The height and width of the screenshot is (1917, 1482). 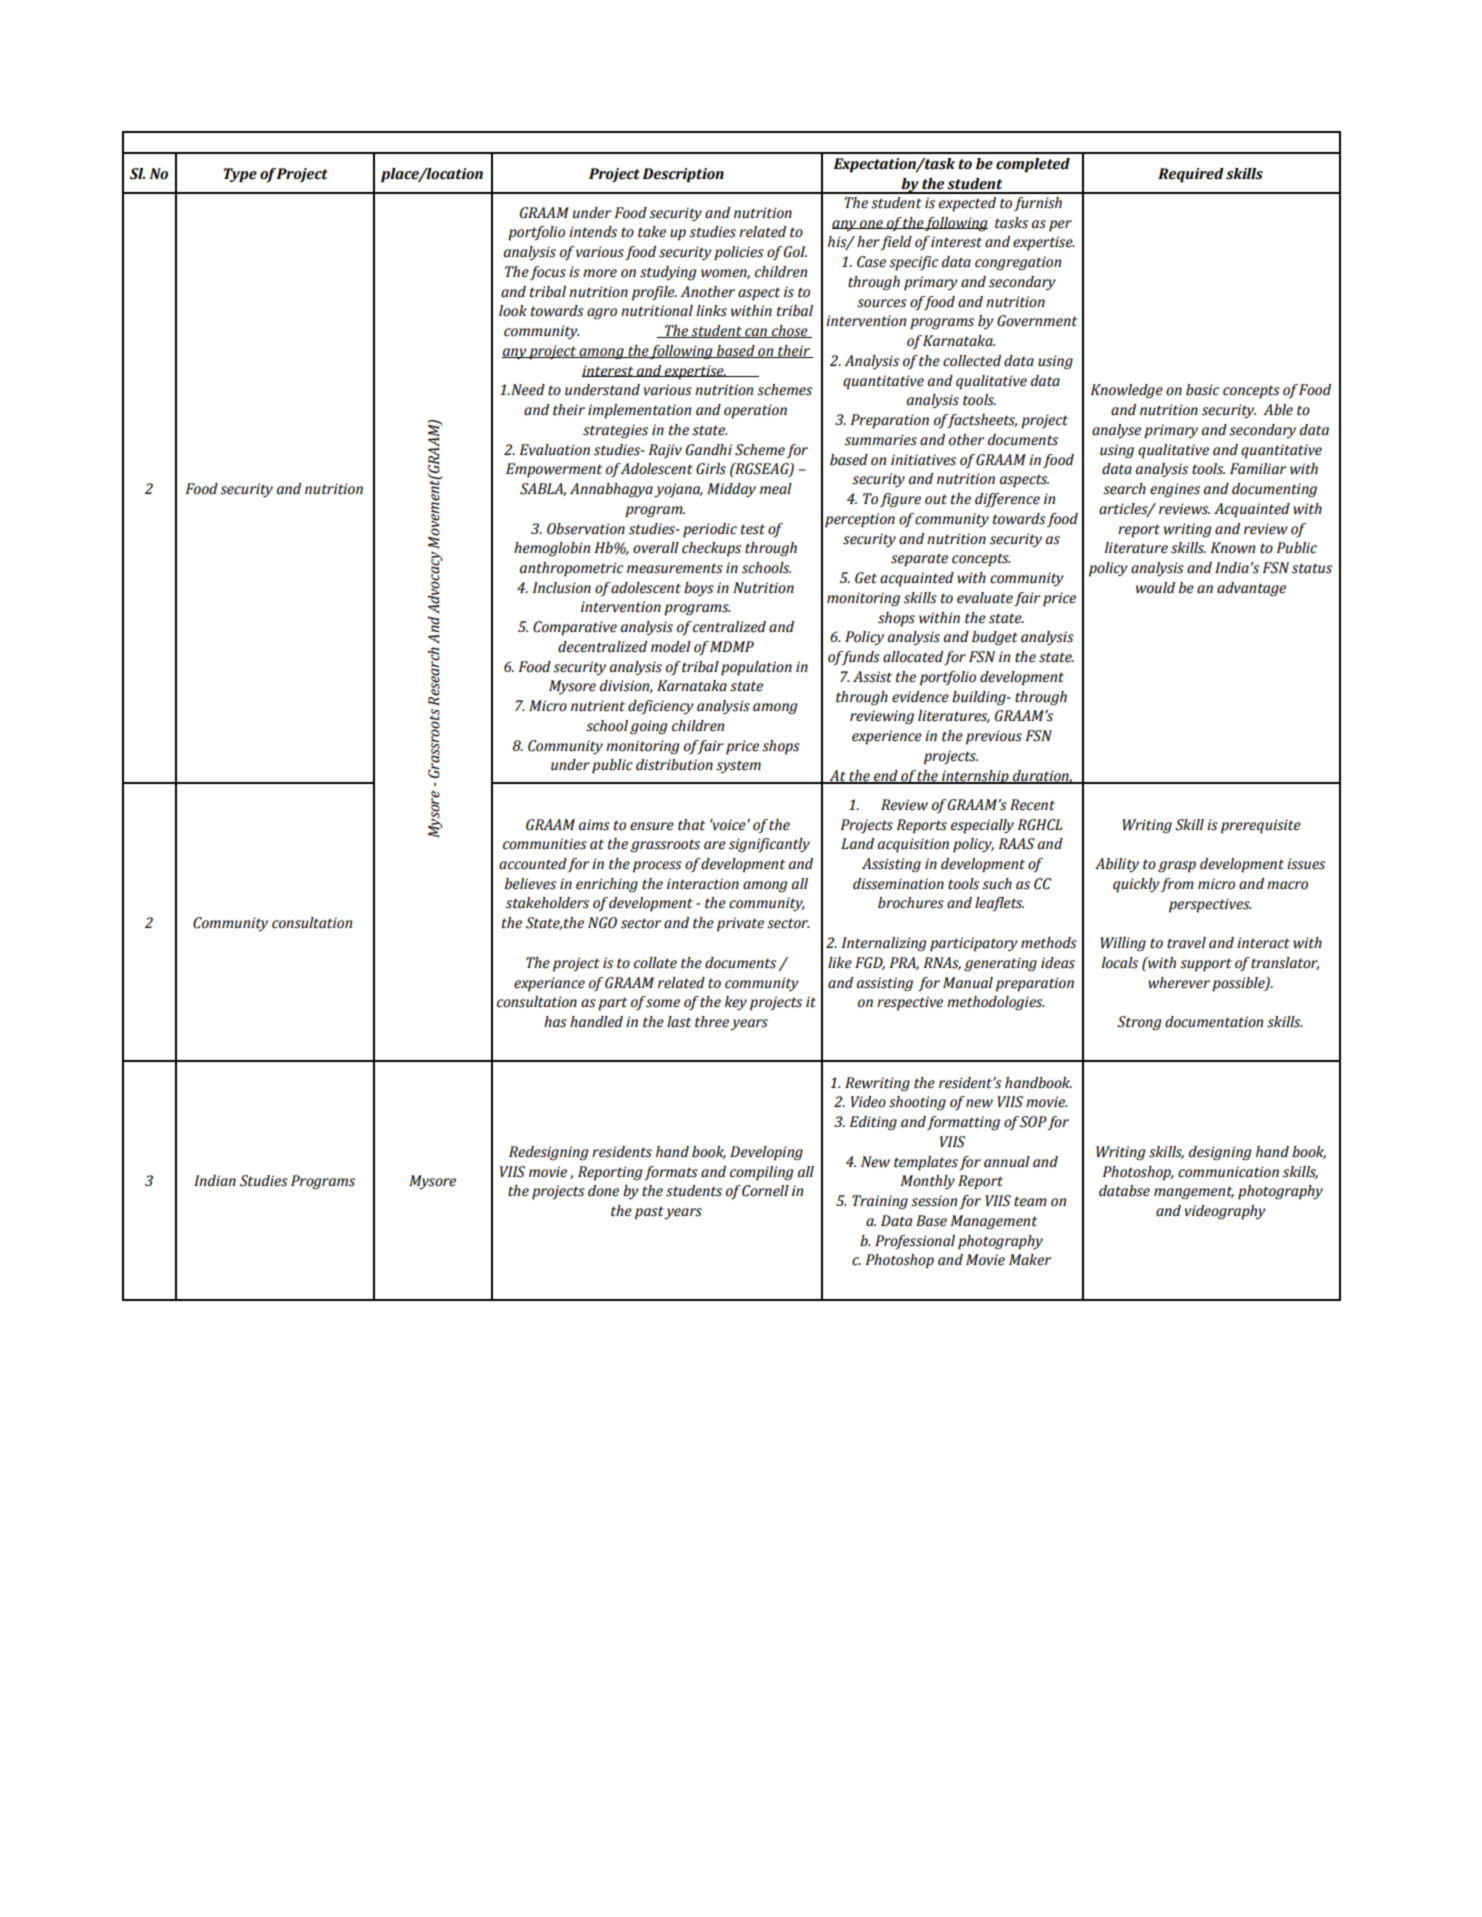 What do you see at coordinates (598, 706) in the screenshot?
I see `nutrient` at bounding box center [598, 706].
